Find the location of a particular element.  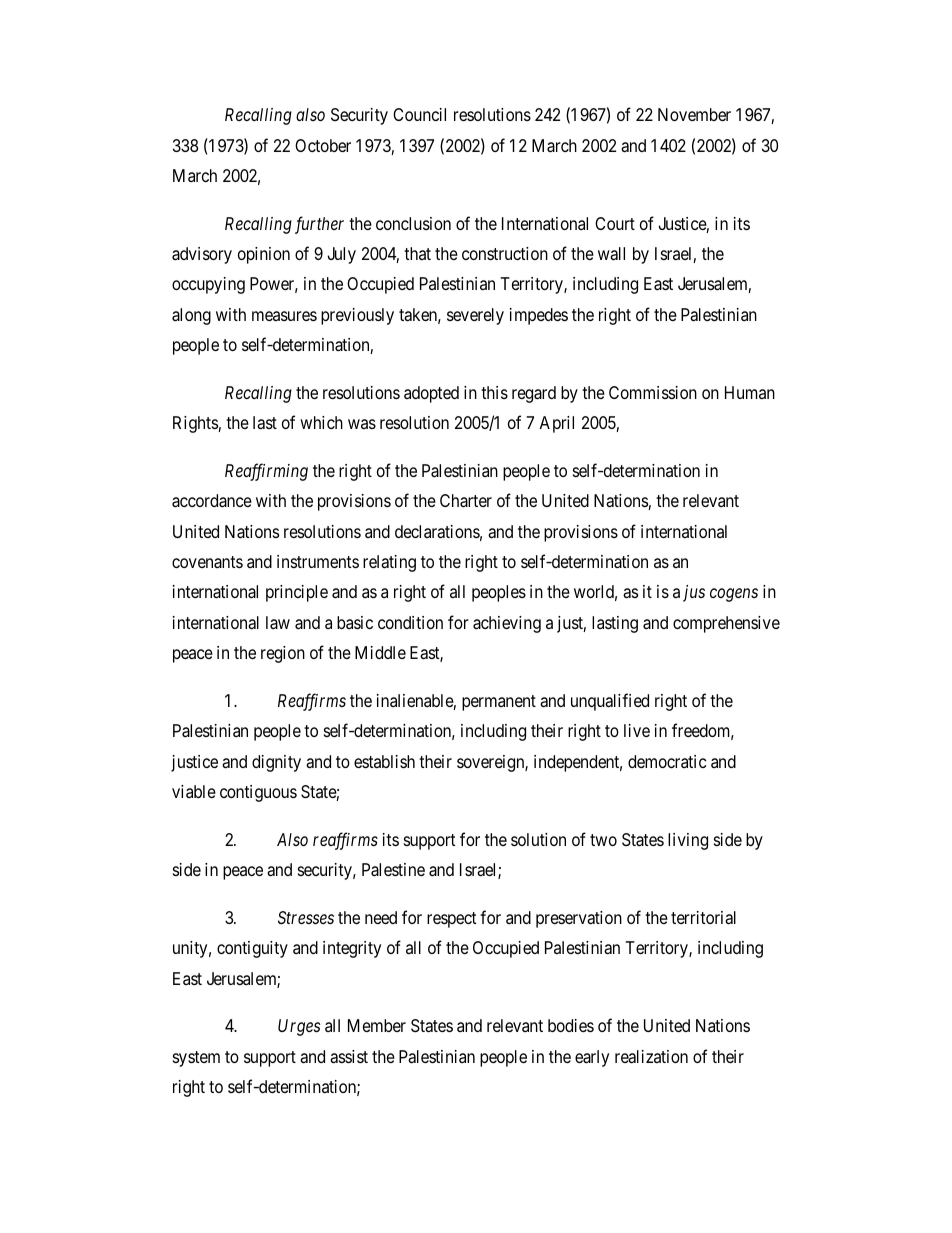

Urges is located at coordinates (299, 1027).
